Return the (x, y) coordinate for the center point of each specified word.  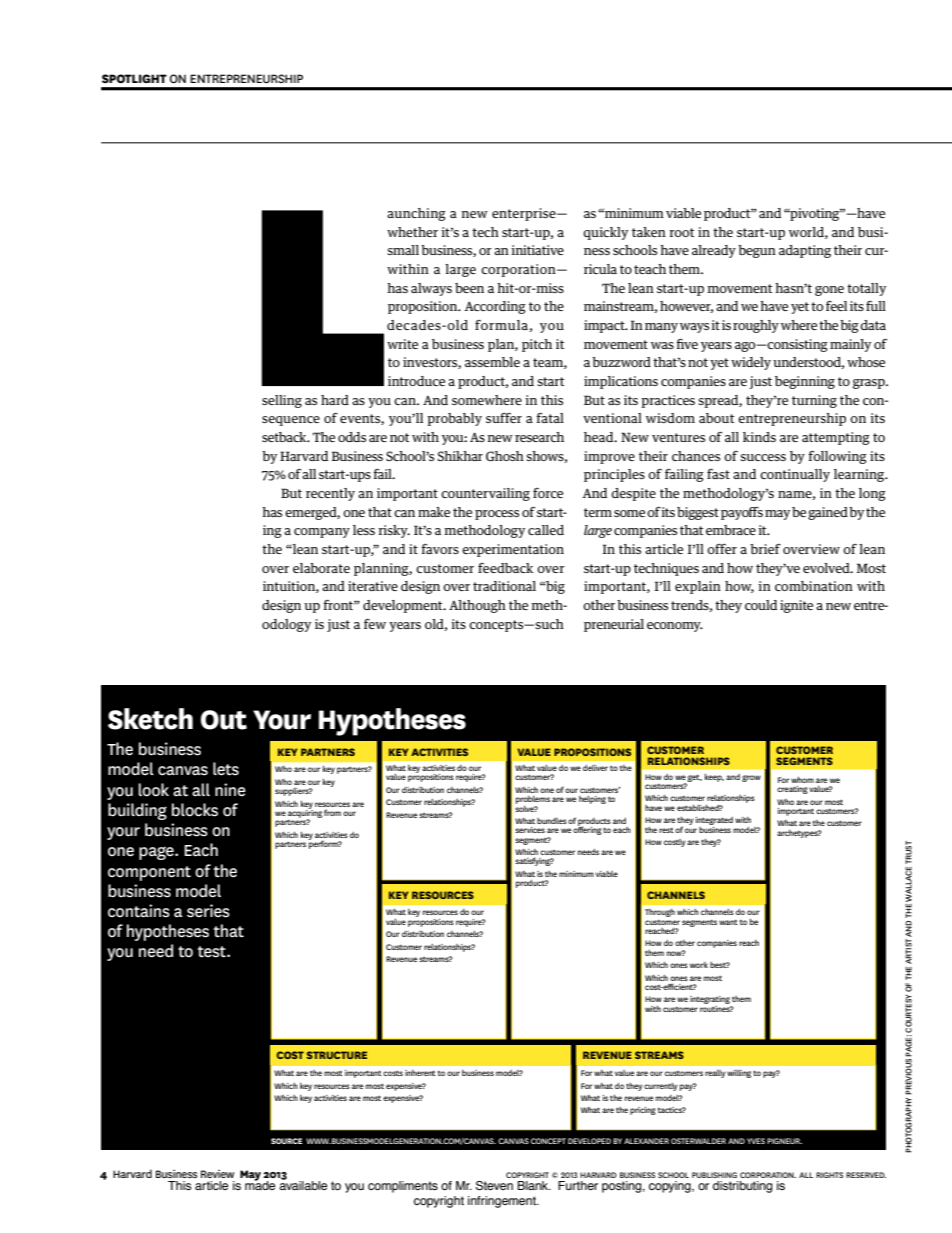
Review (217, 1174)
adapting (805, 251)
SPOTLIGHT (134, 78)
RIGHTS (829, 1175)
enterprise (525, 214)
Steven (494, 1185)
